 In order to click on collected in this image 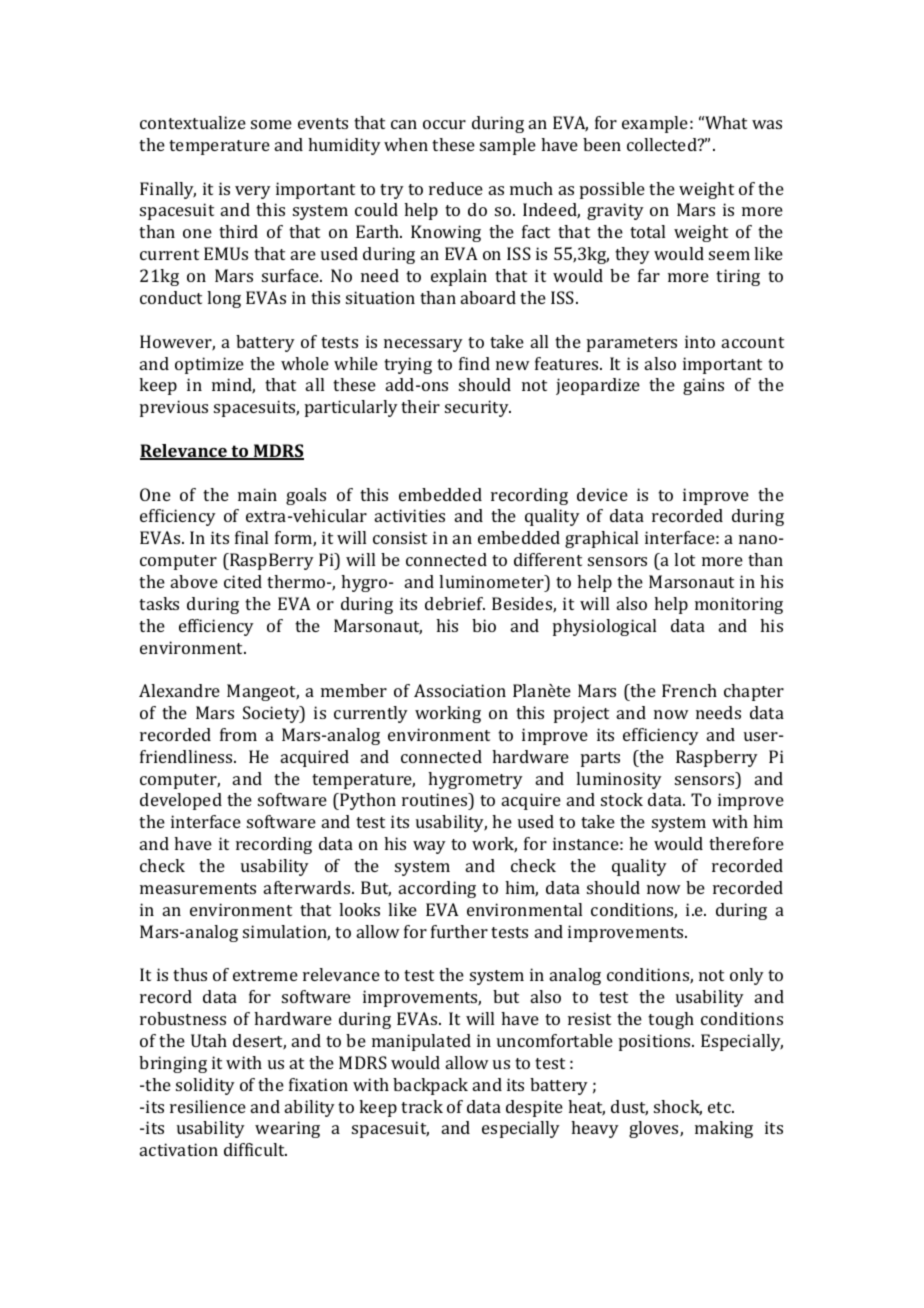, I will do `click(663, 144)`.
